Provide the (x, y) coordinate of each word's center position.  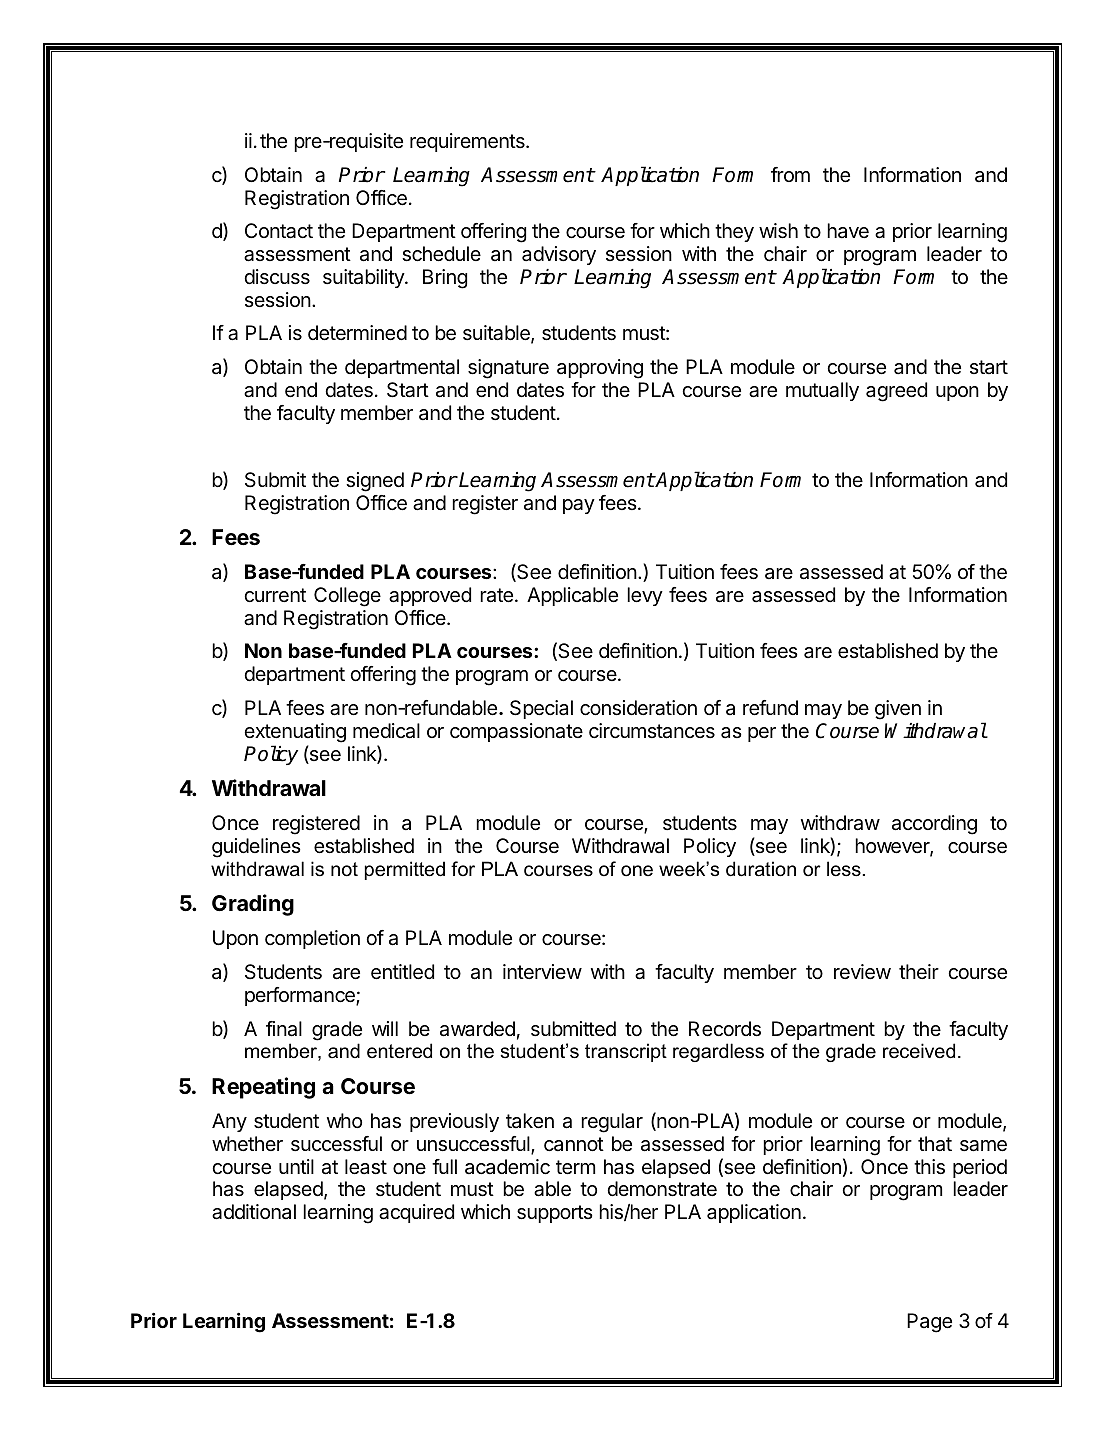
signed (375, 482)
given (898, 710)
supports (555, 1214)
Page (929, 1323)
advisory (559, 255)
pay (579, 506)
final (284, 1029)
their (919, 971)
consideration (638, 708)
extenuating (295, 733)
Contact (279, 231)
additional (254, 1212)
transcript (626, 1052)
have (848, 231)
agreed (896, 392)
